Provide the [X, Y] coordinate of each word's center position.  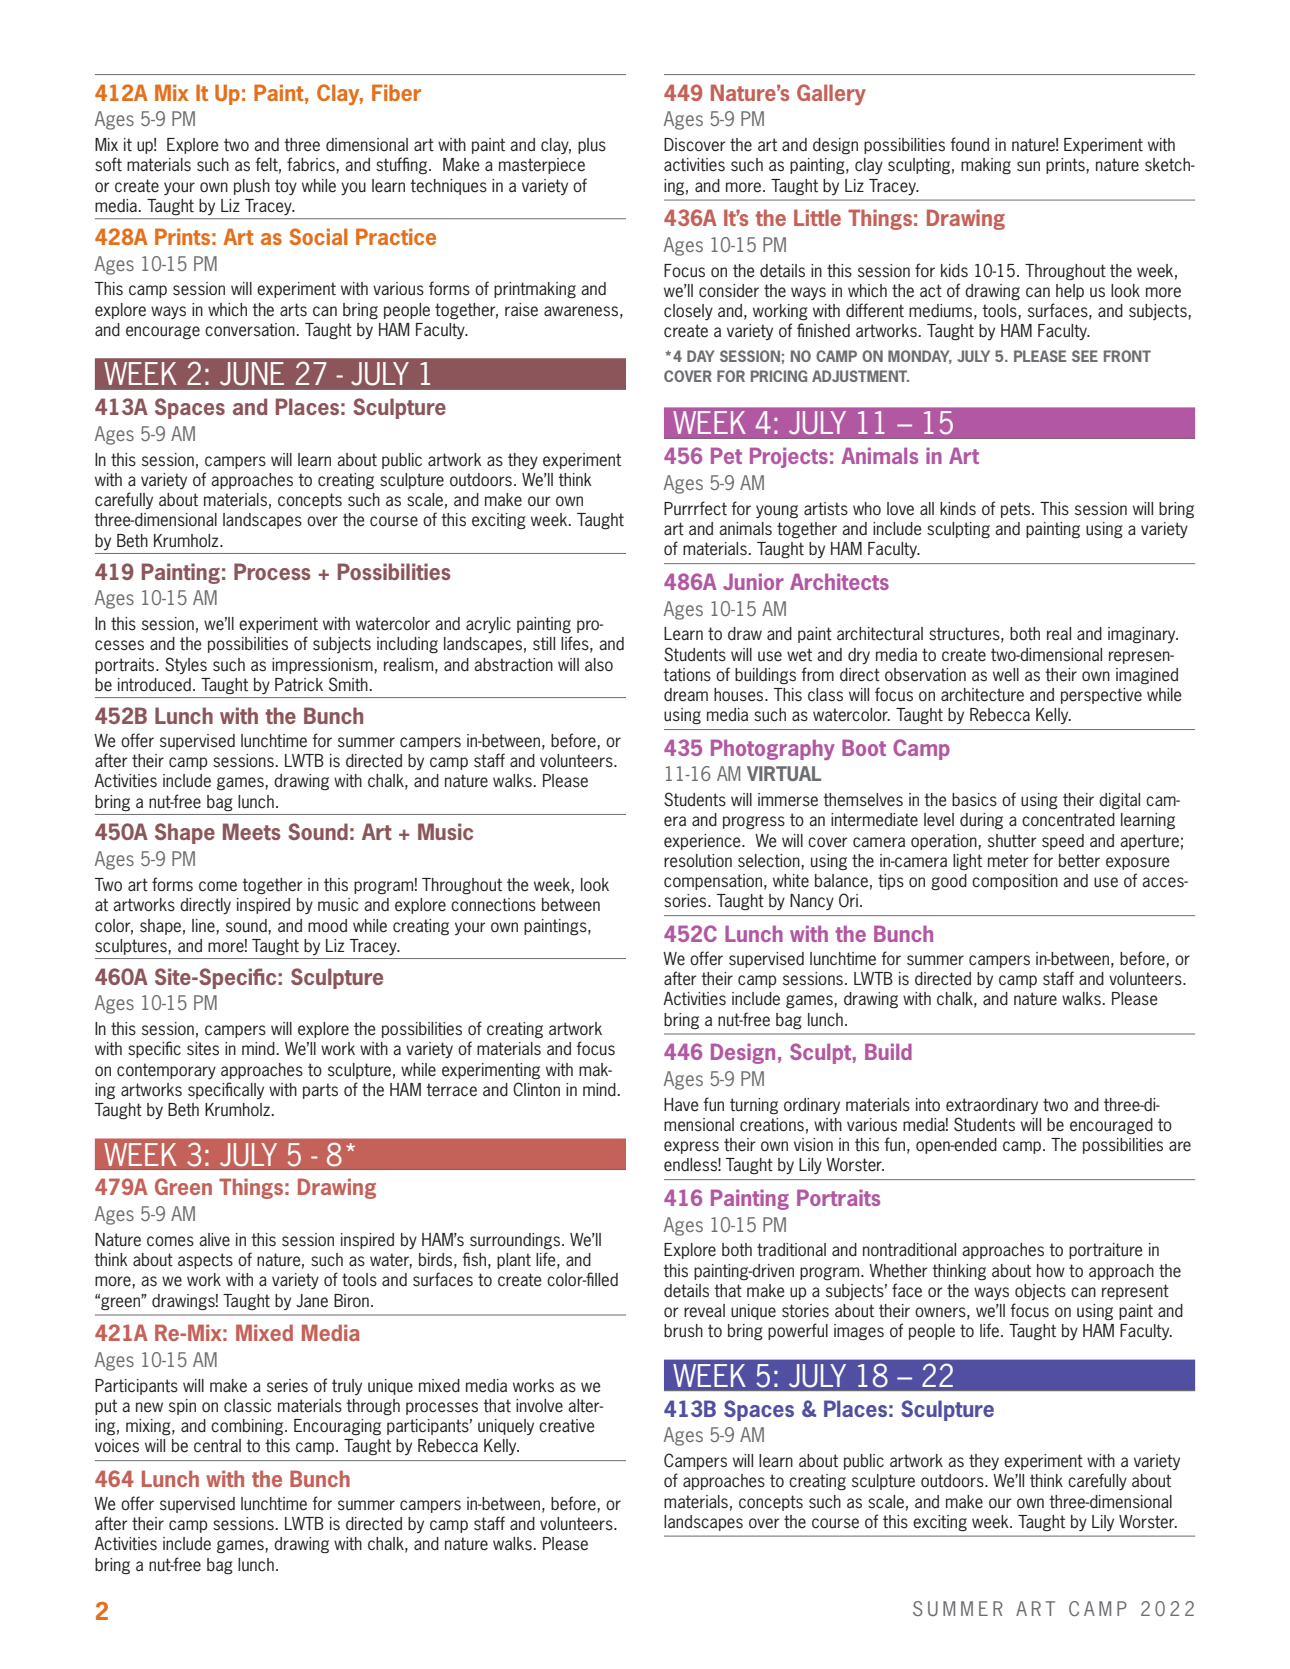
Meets [252, 831]
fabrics [312, 164]
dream [686, 694]
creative [567, 1426]
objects [1040, 1292]
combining [248, 1427]
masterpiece [542, 166]
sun [1028, 166]
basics [974, 800]
